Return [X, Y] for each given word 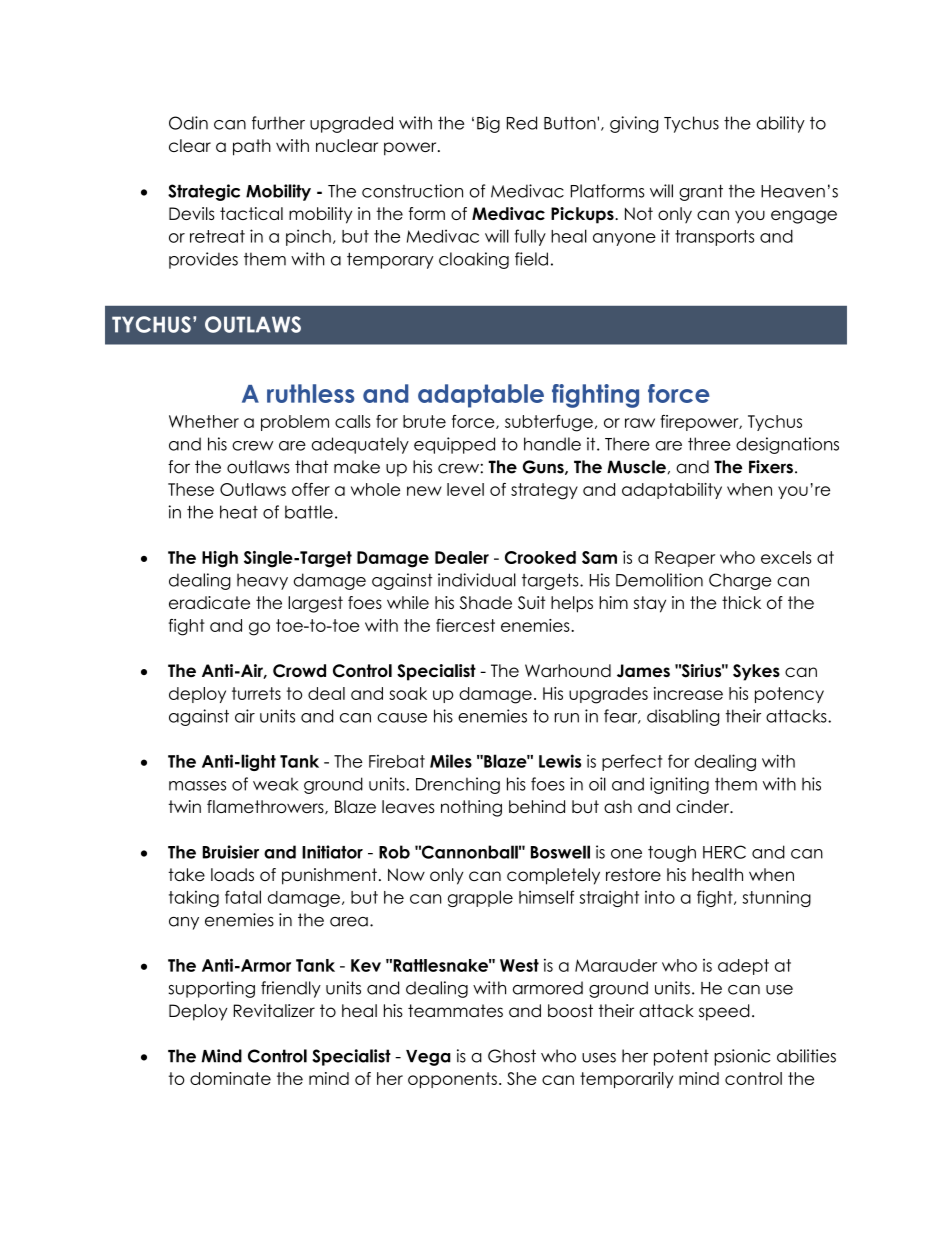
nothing [471, 808]
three [709, 444]
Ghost [512, 1056]
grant [701, 192]
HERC [724, 852]
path [252, 147]
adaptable [481, 396]
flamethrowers [266, 807]
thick [741, 602]
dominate [230, 1078]
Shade [486, 603]
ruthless [311, 393]
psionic [742, 1057]
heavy [262, 581]
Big [488, 124]
